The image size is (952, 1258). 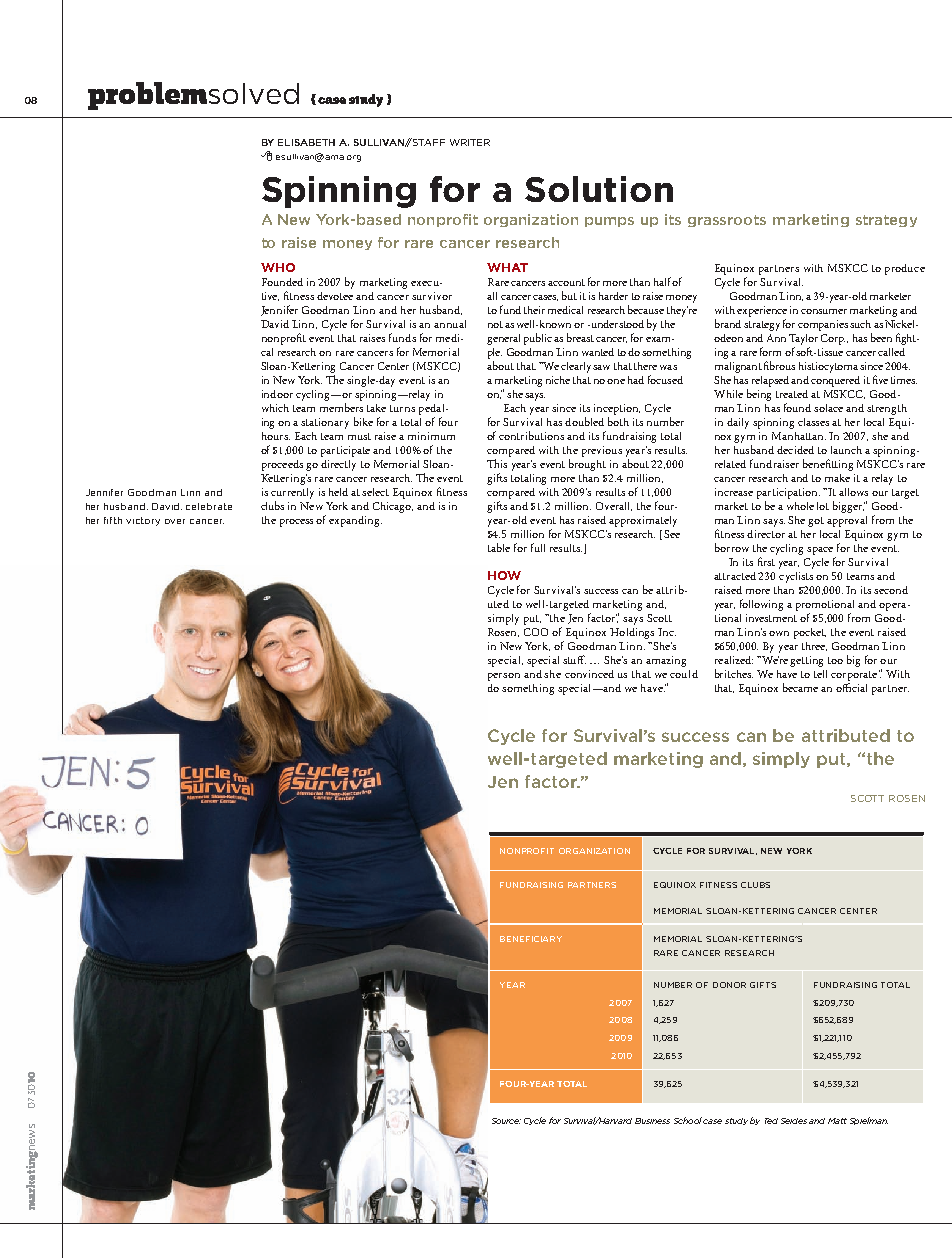 I want to click on niche, so click(x=558, y=380).
